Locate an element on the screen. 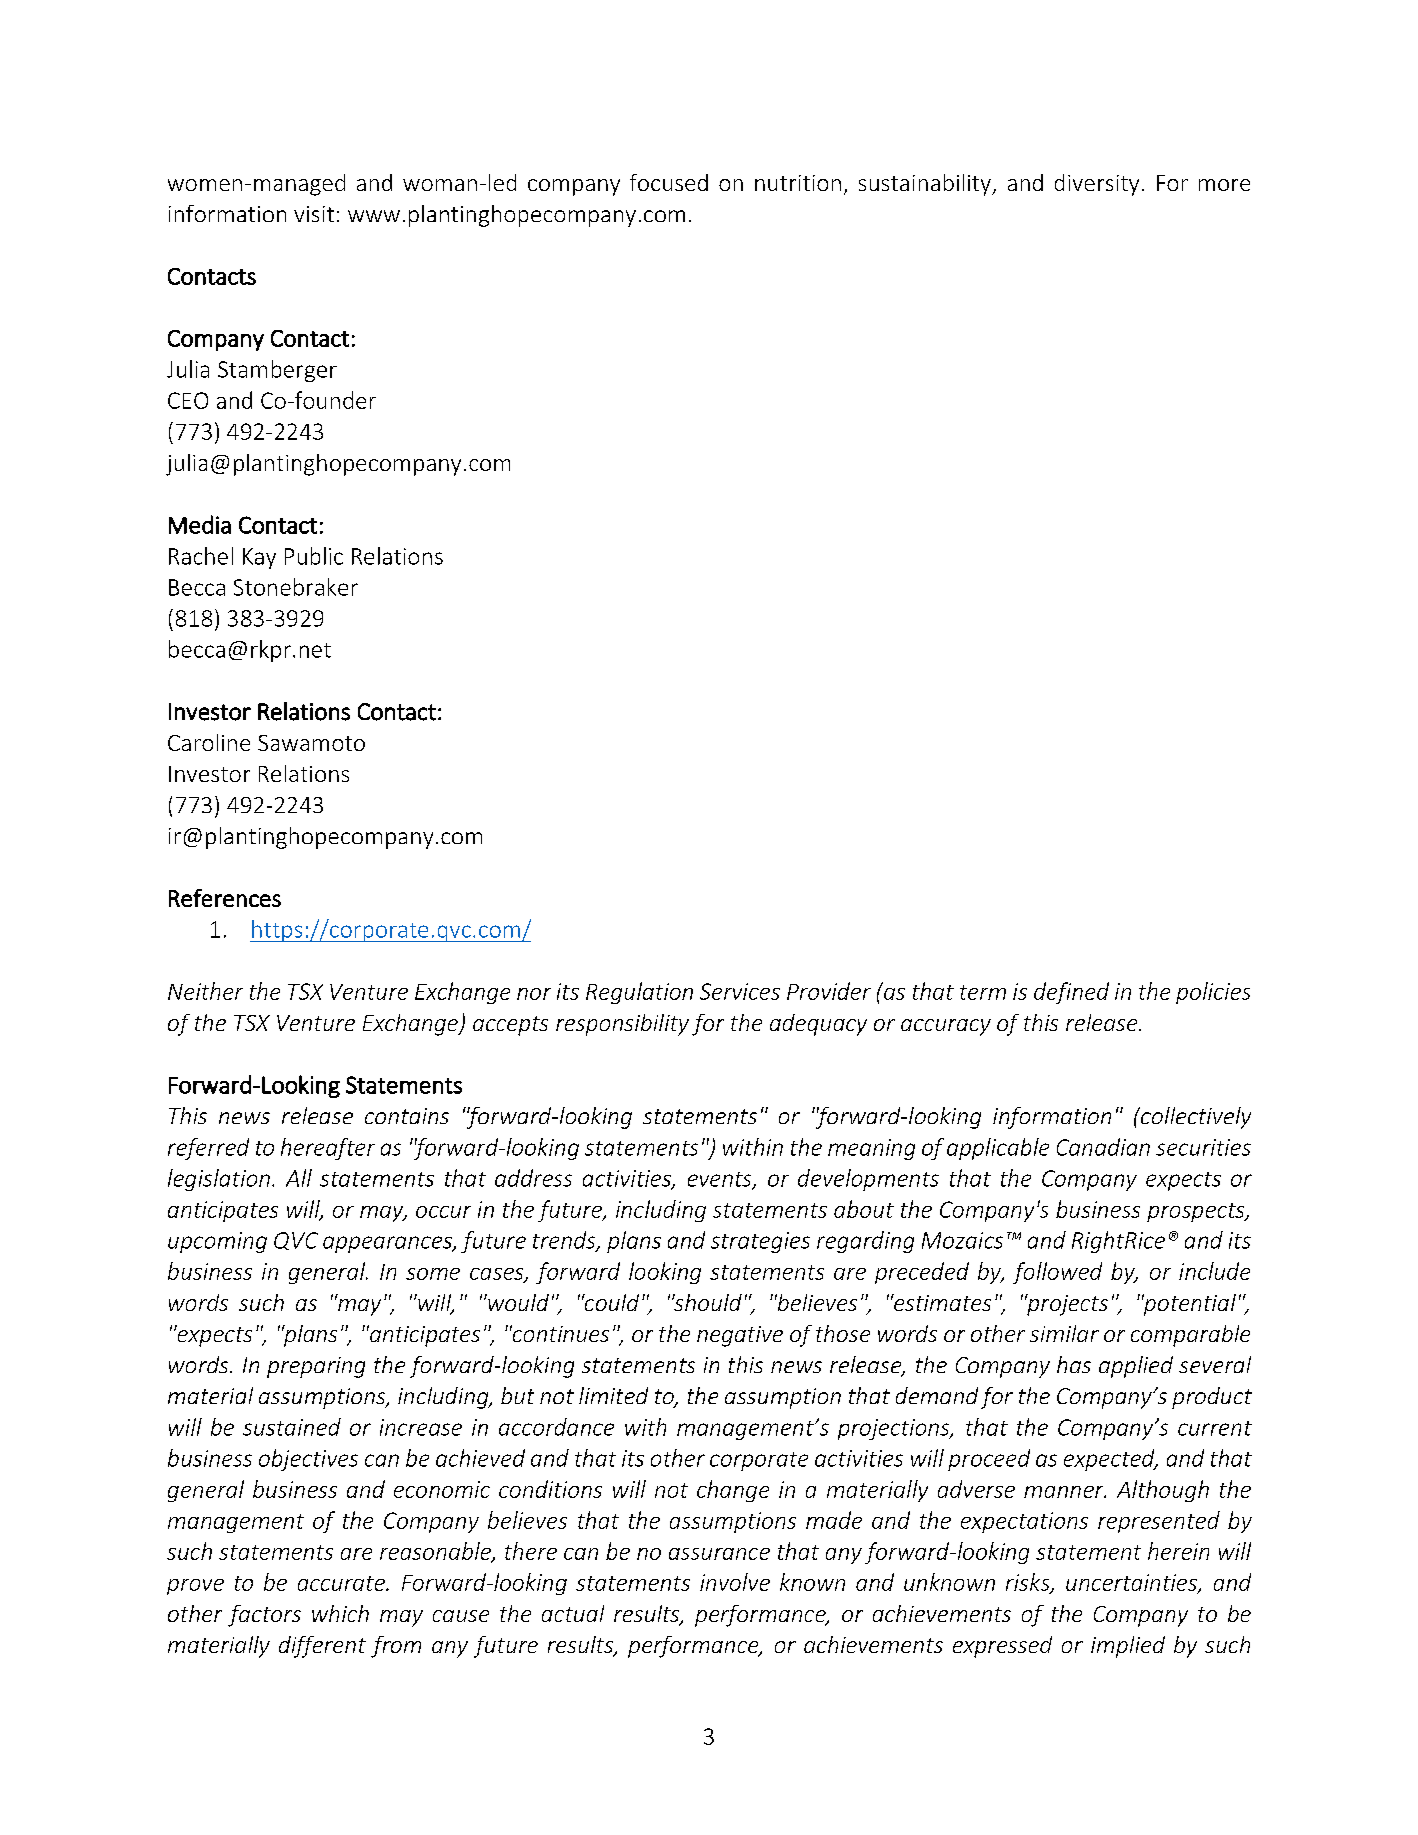 The width and height of the screenshot is (1418, 1835). diversity is located at coordinates (1097, 185).
